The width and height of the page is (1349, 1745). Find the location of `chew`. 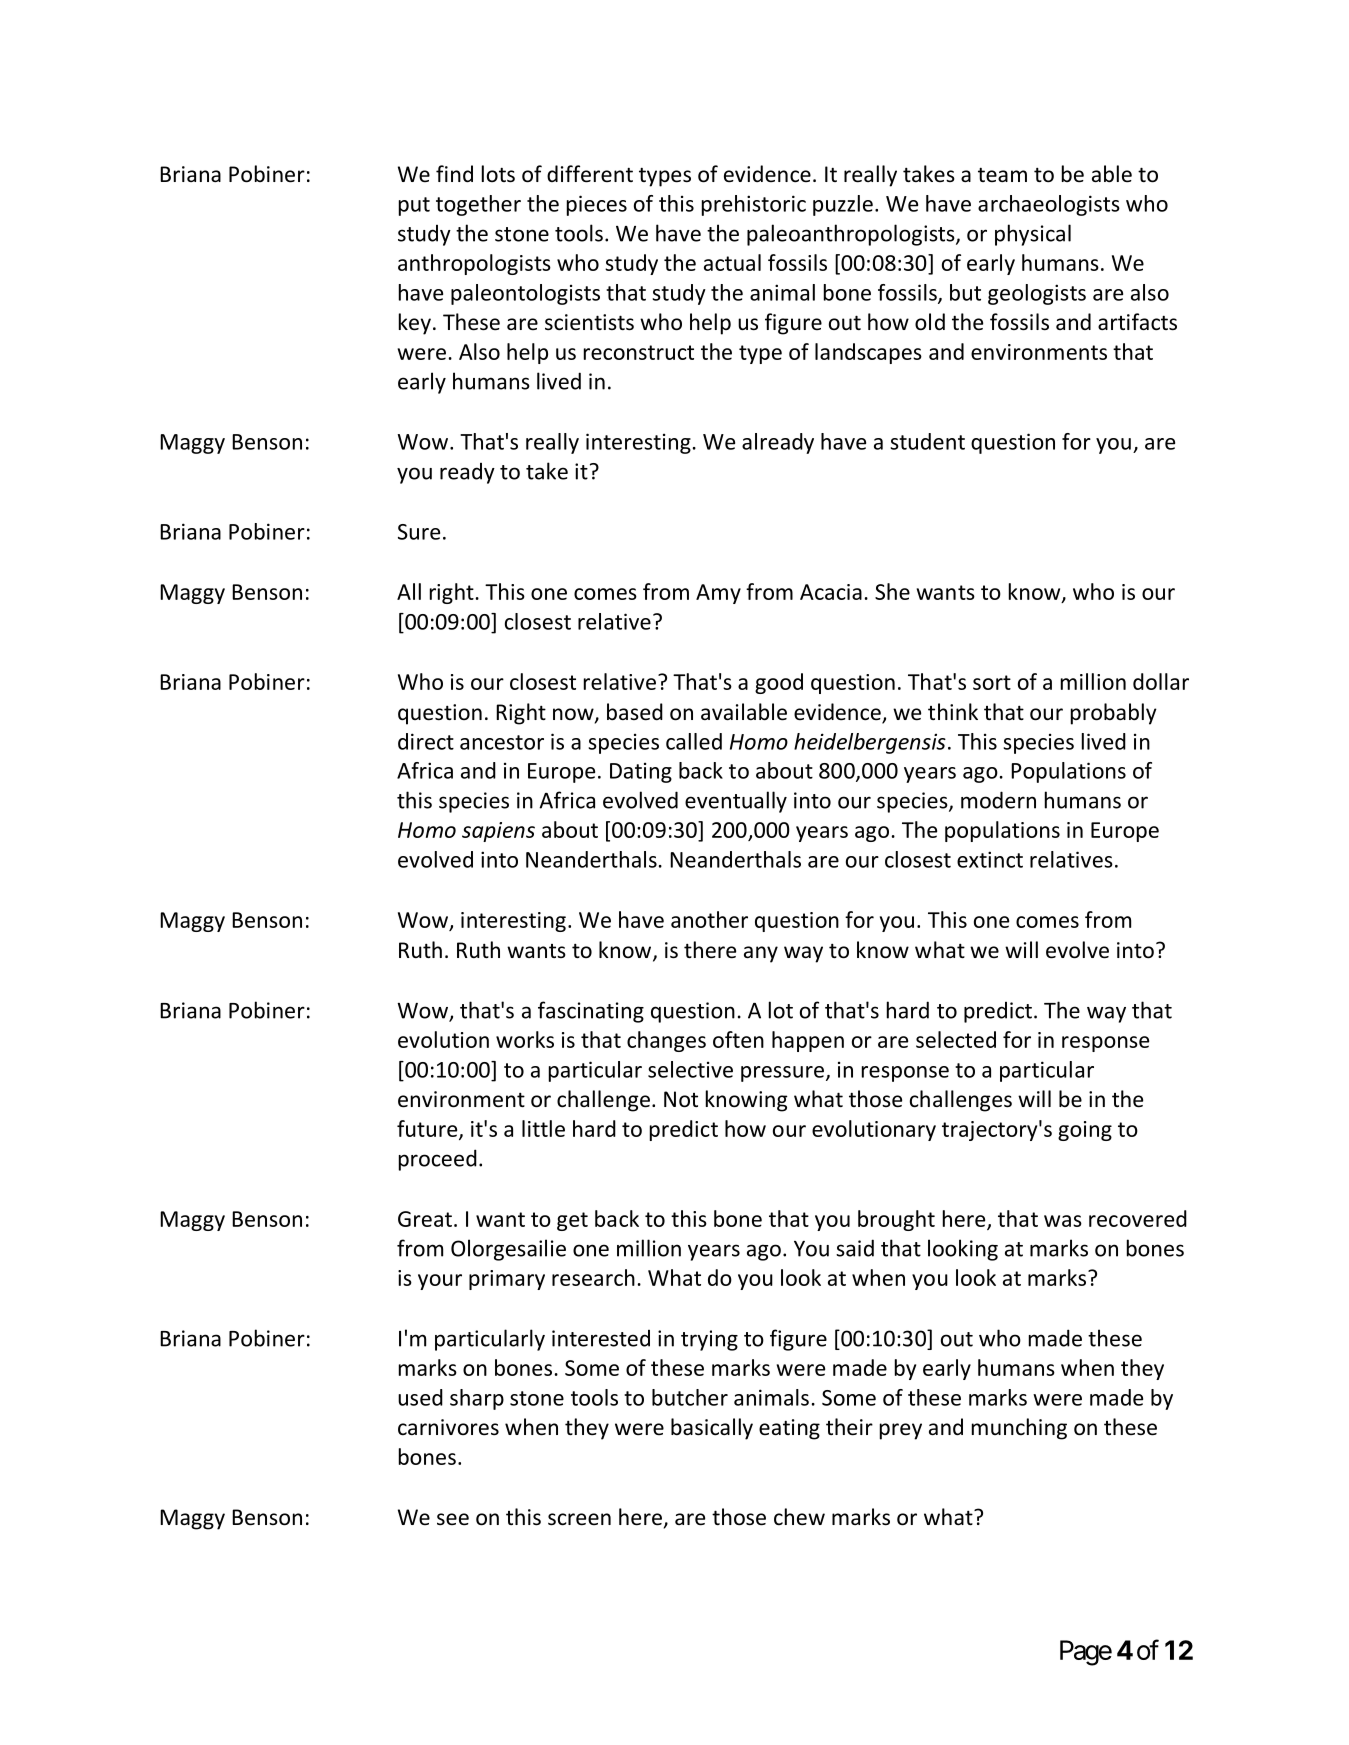

chew is located at coordinates (799, 1517).
